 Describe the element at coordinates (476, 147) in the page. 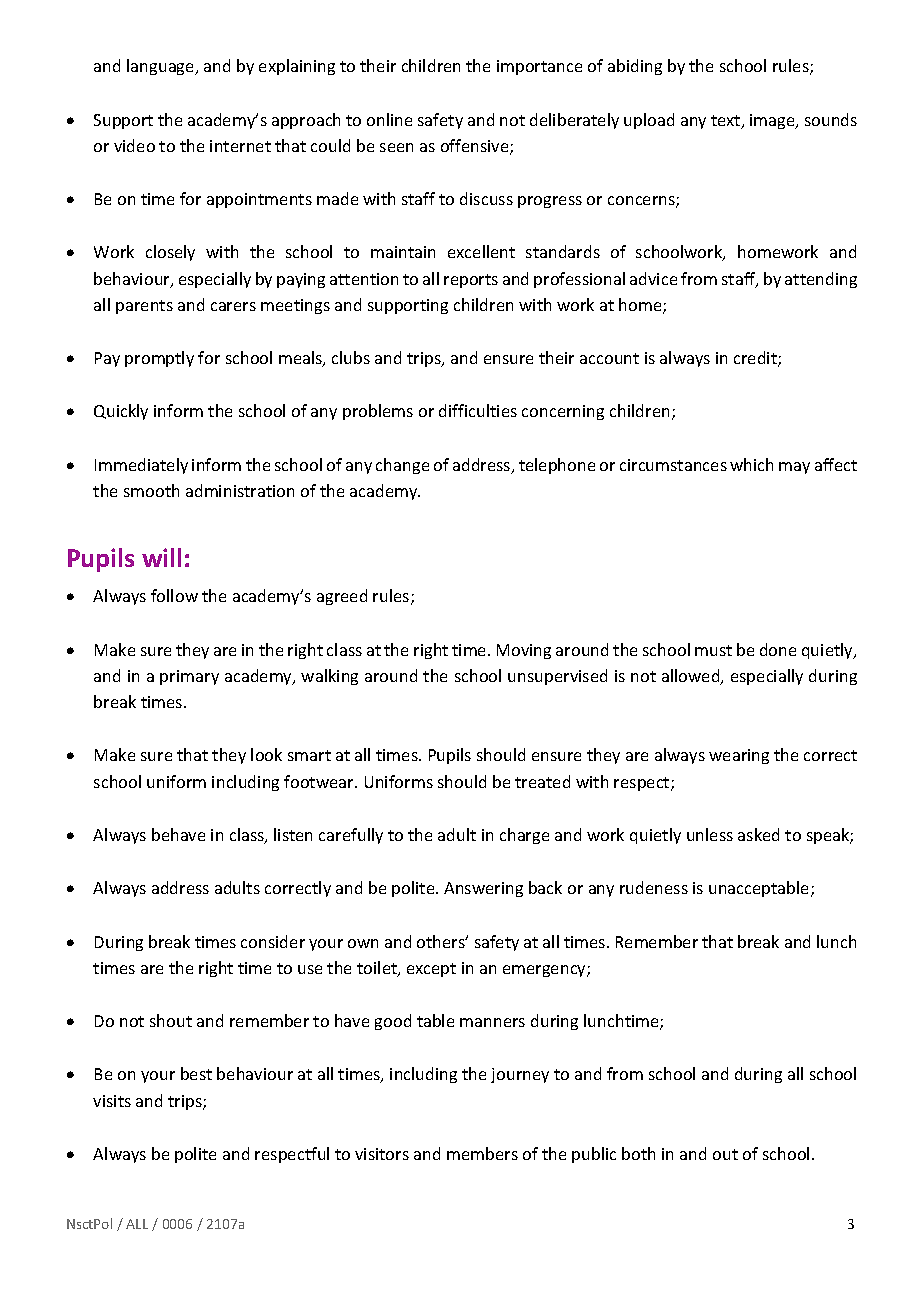

I see `offensive` at that location.
